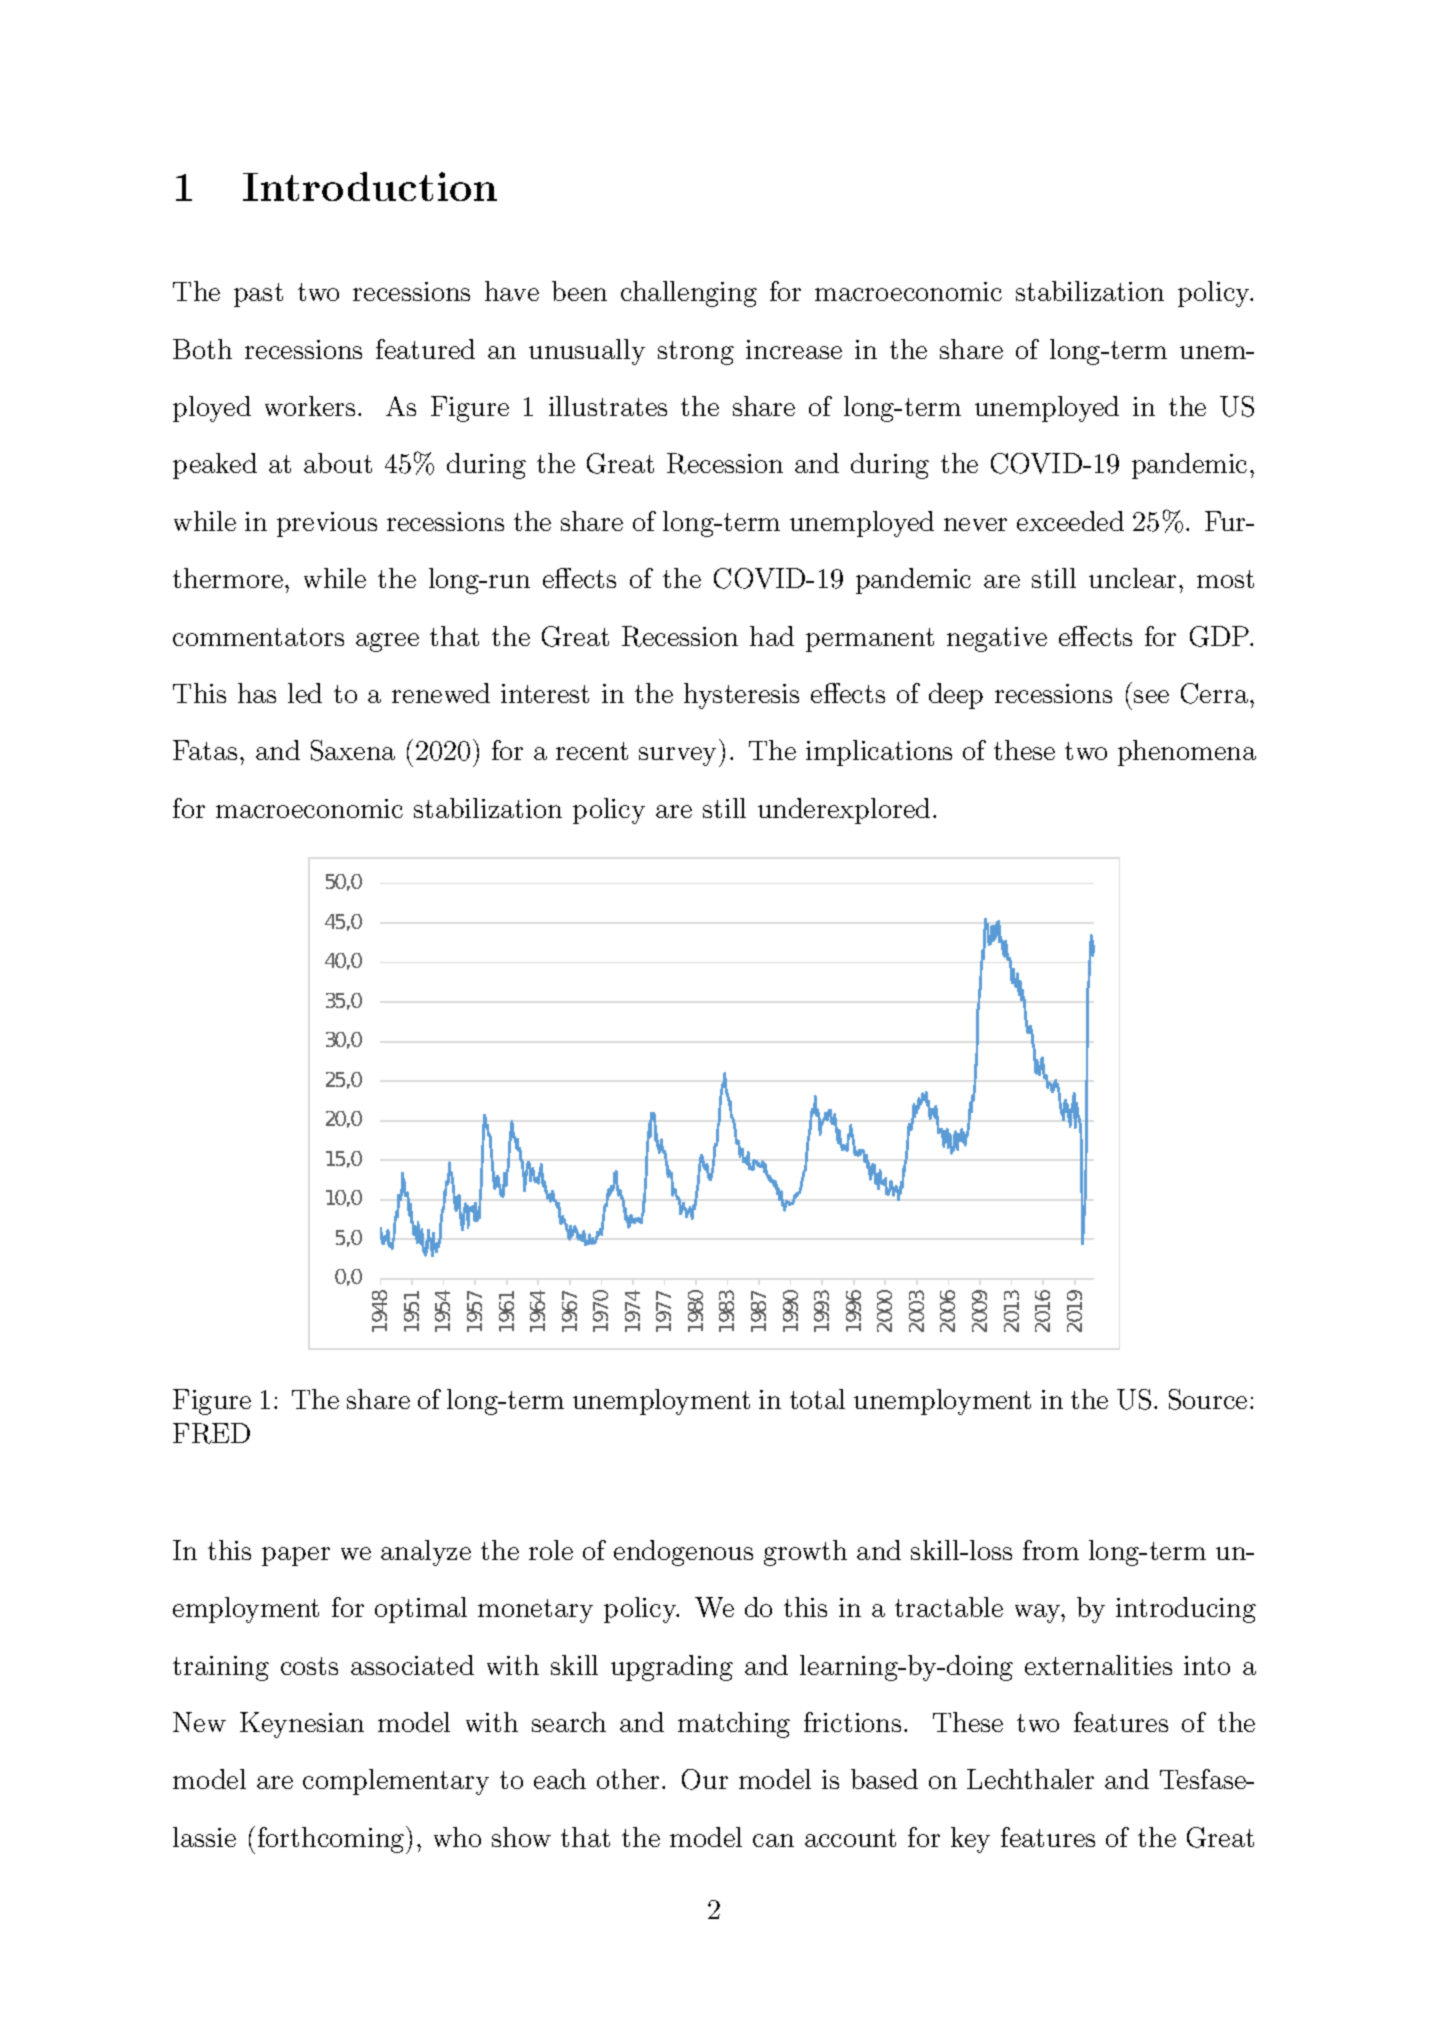 Image resolution: width=1429 pixels, height=2021 pixels. I want to click on matching, so click(734, 1725).
